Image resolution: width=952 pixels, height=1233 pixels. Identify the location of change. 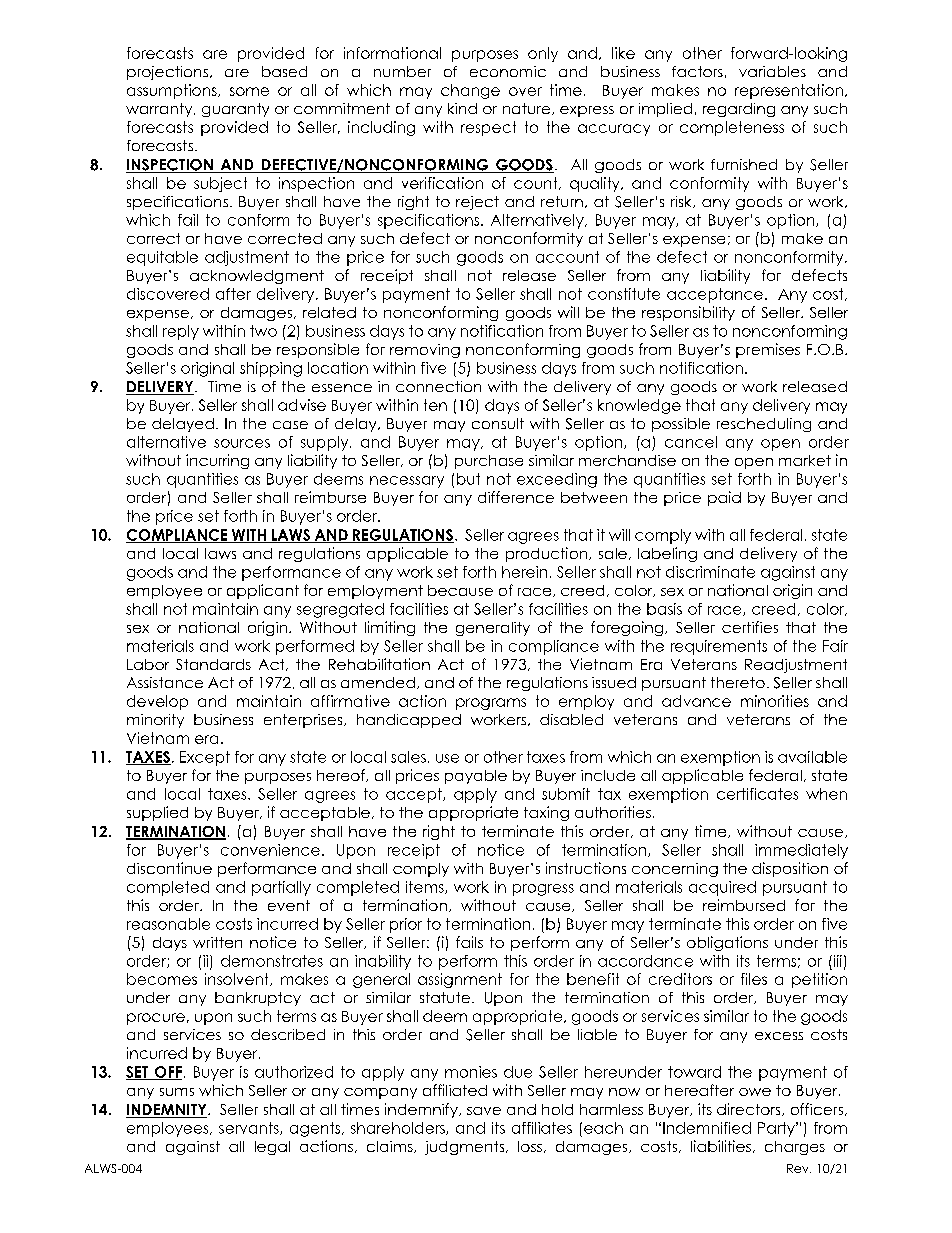
(470, 91).
